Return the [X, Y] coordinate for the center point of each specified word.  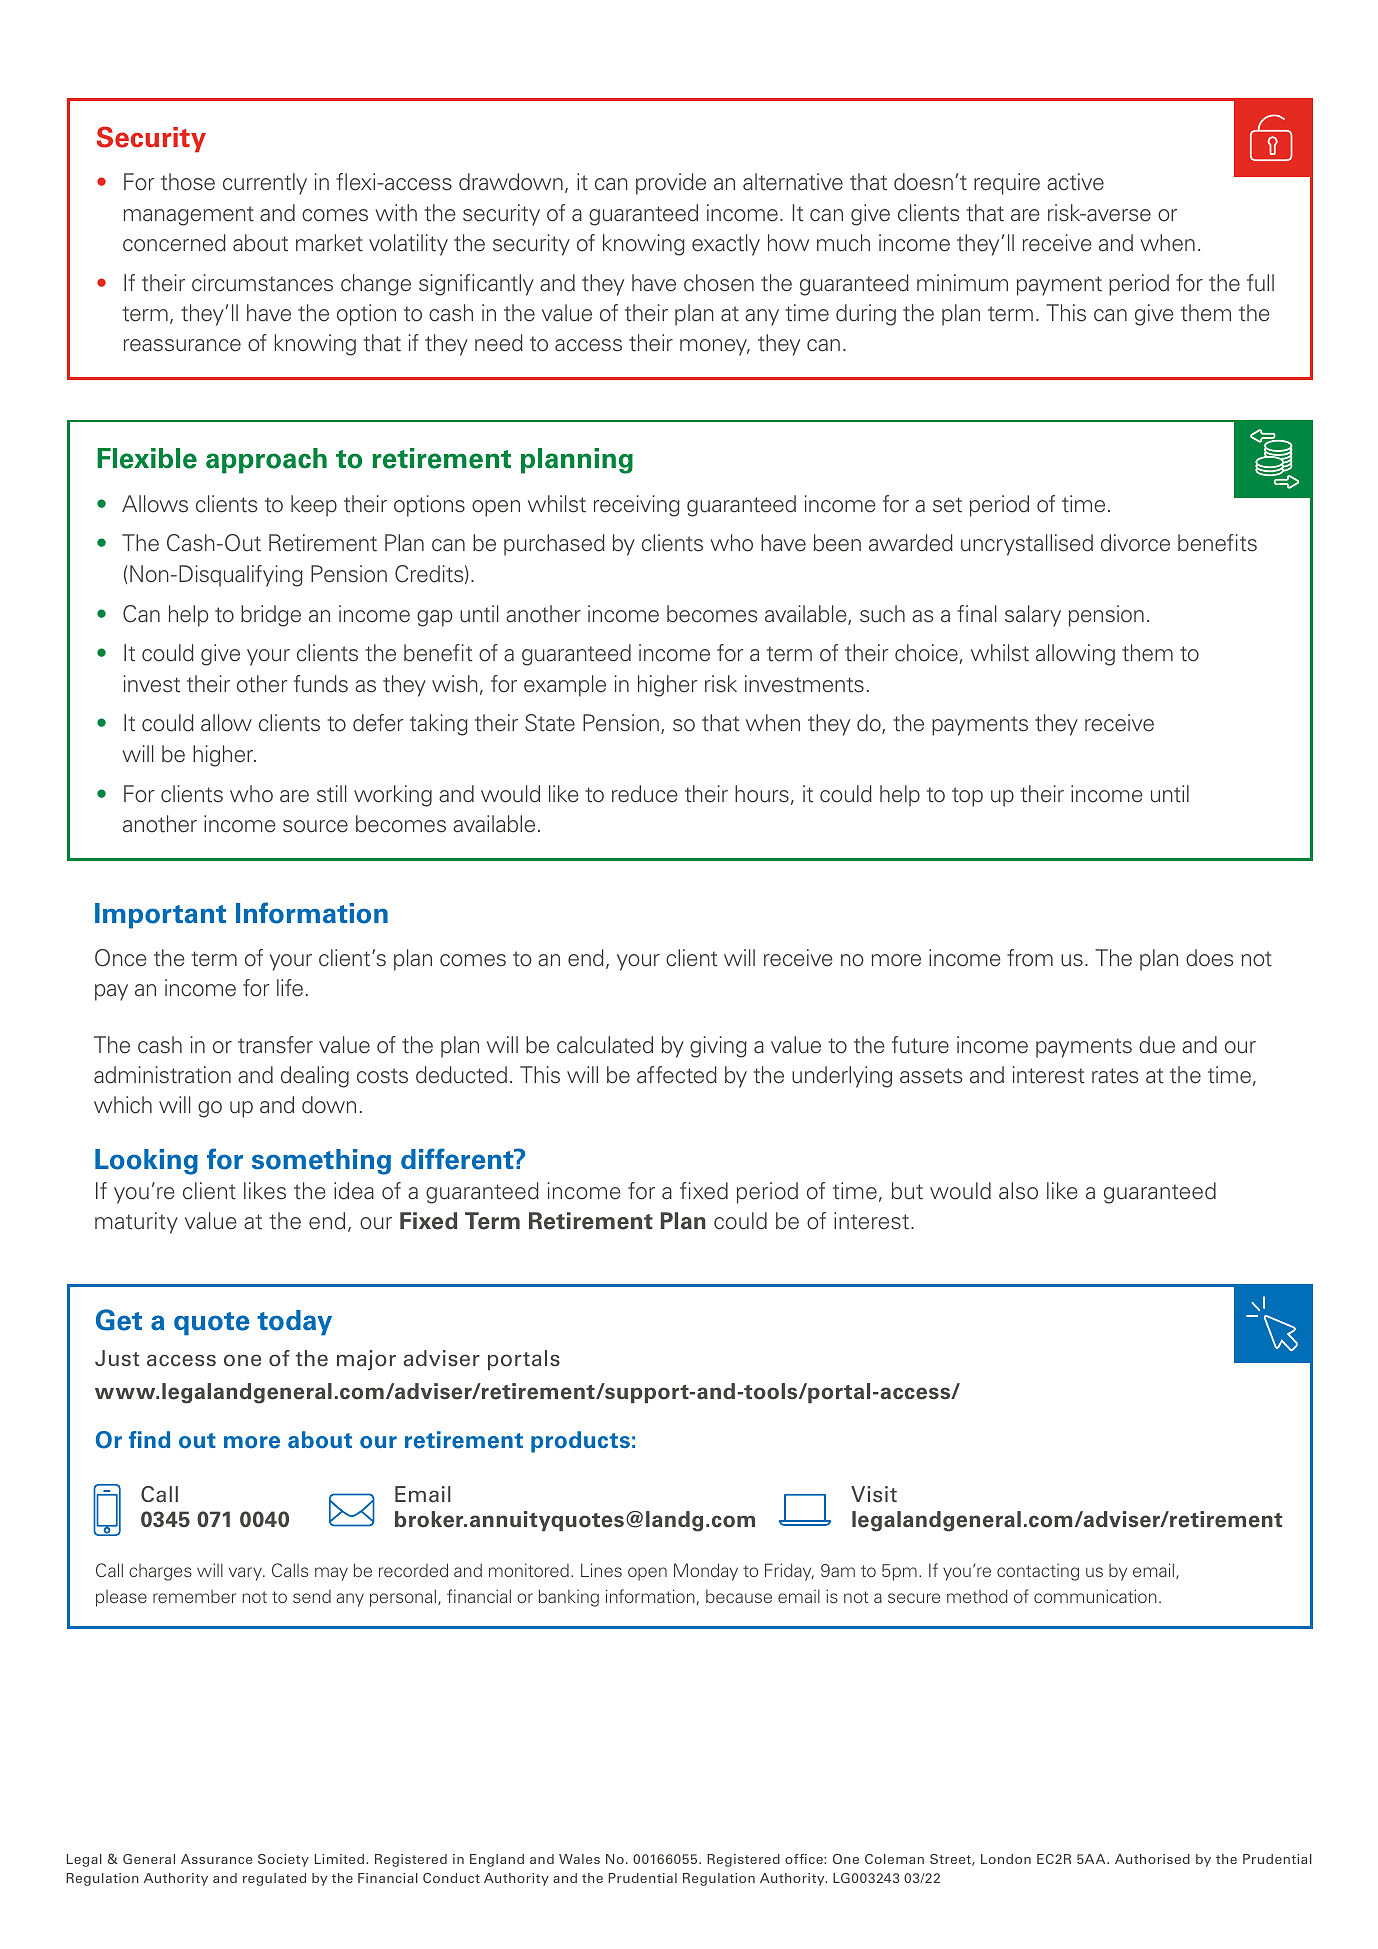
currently [265, 184]
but [907, 1191]
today [294, 1323]
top [967, 797]
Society [283, 1860]
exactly [726, 245]
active [1075, 182]
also [1018, 1191]
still [331, 794]
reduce [645, 794]
